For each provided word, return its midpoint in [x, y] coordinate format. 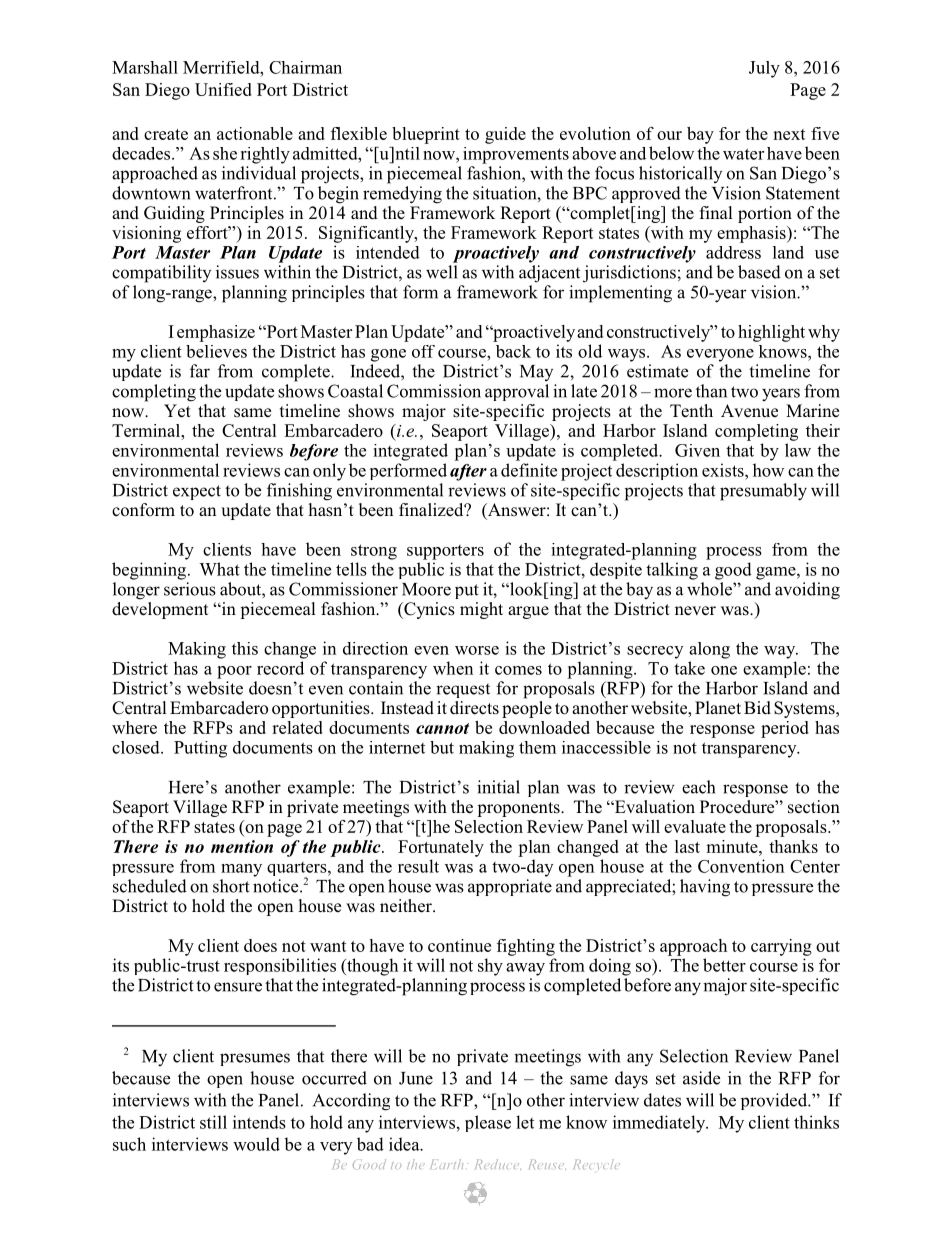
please [488, 1123]
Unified [223, 89]
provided [775, 1101]
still [213, 1122]
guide [505, 135]
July [764, 69]
